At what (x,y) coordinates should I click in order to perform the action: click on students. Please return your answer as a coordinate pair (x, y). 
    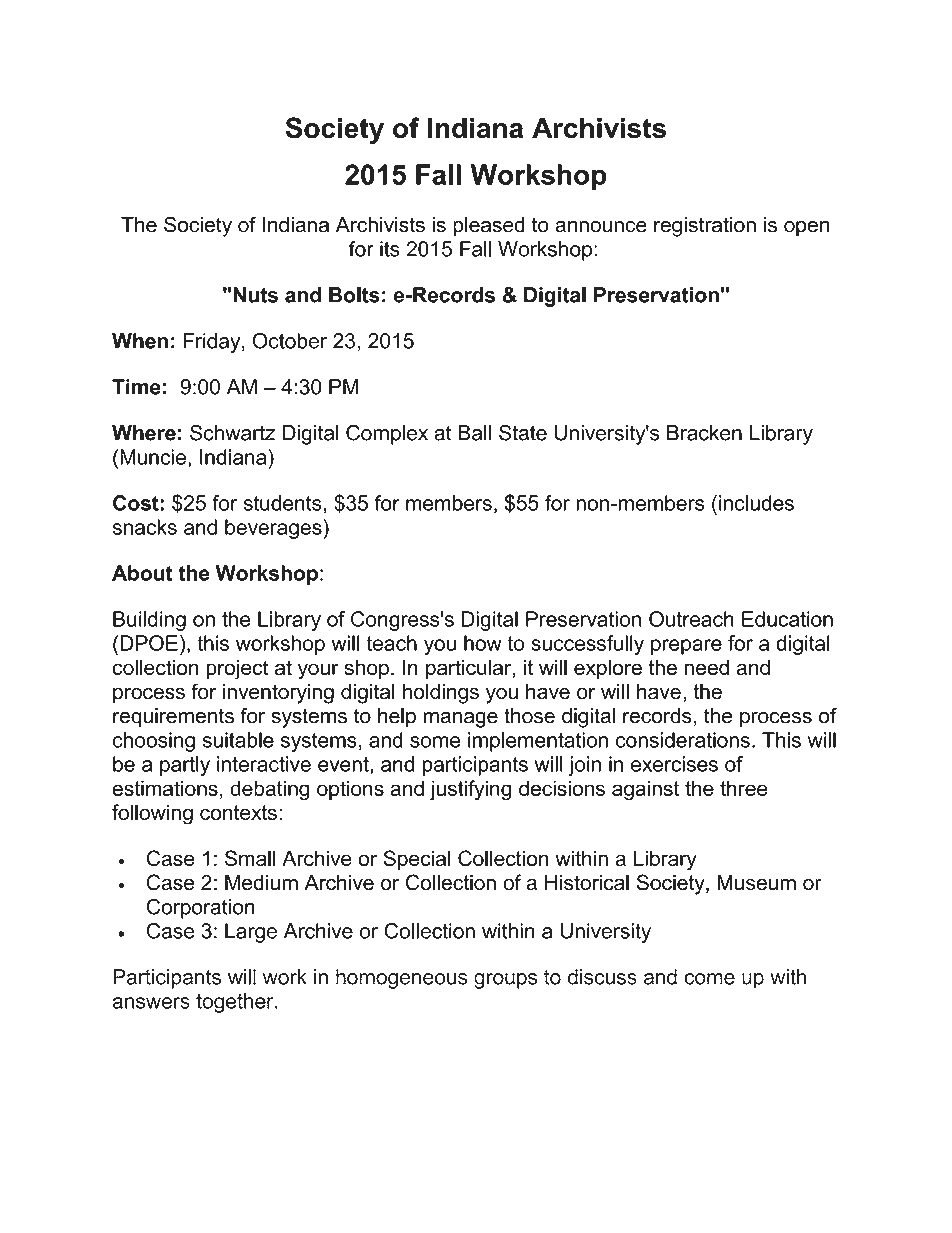
    Looking at the image, I should click on (282, 503).
